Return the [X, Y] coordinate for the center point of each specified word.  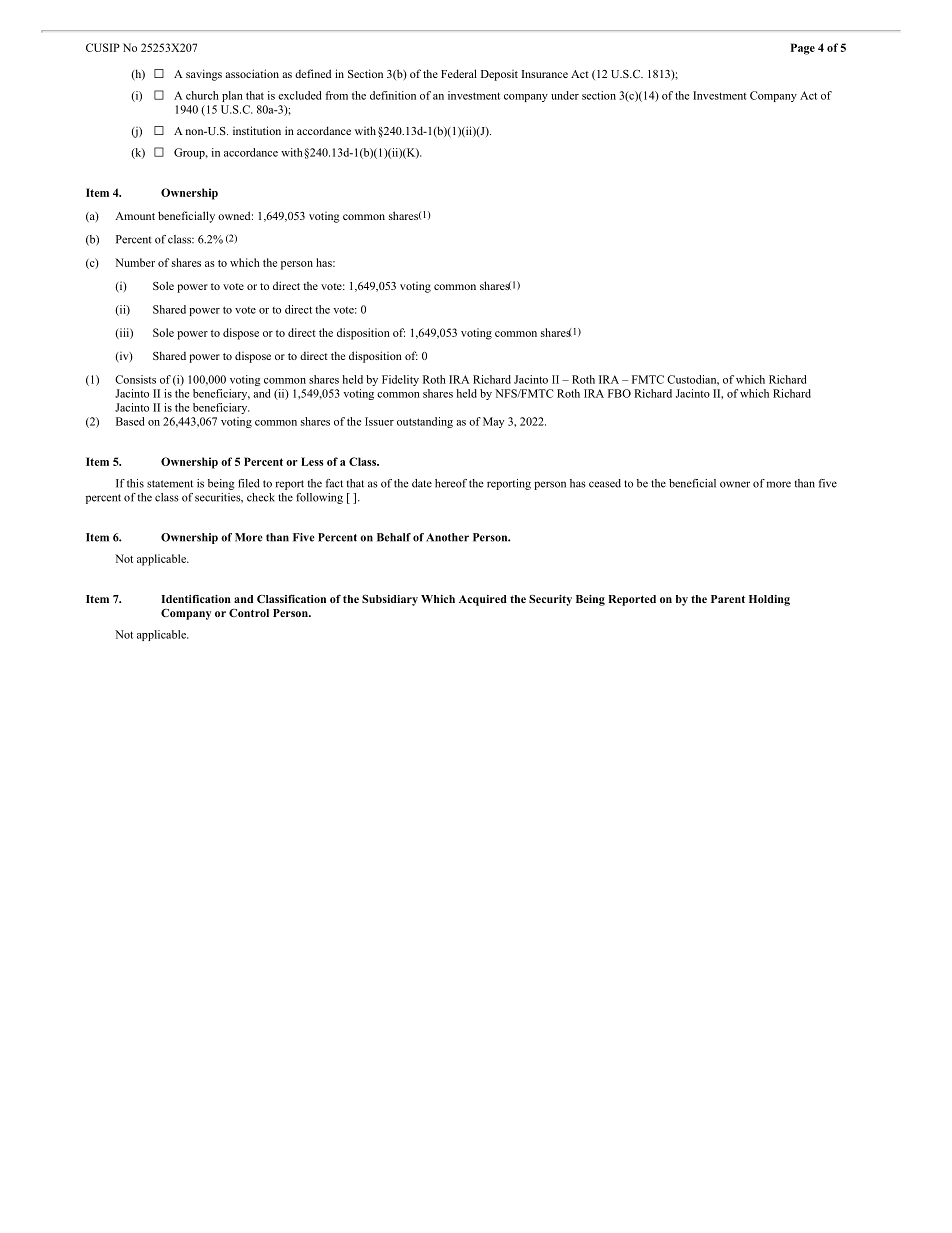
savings [204, 75]
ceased [605, 483]
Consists [135, 379]
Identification [196, 599]
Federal [459, 73]
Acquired [483, 600]
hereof [451, 483]
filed [249, 483]
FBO [619, 393]
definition [393, 95]
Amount [135, 216]
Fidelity [400, 380]
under [565, 95]
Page [803, 49]
